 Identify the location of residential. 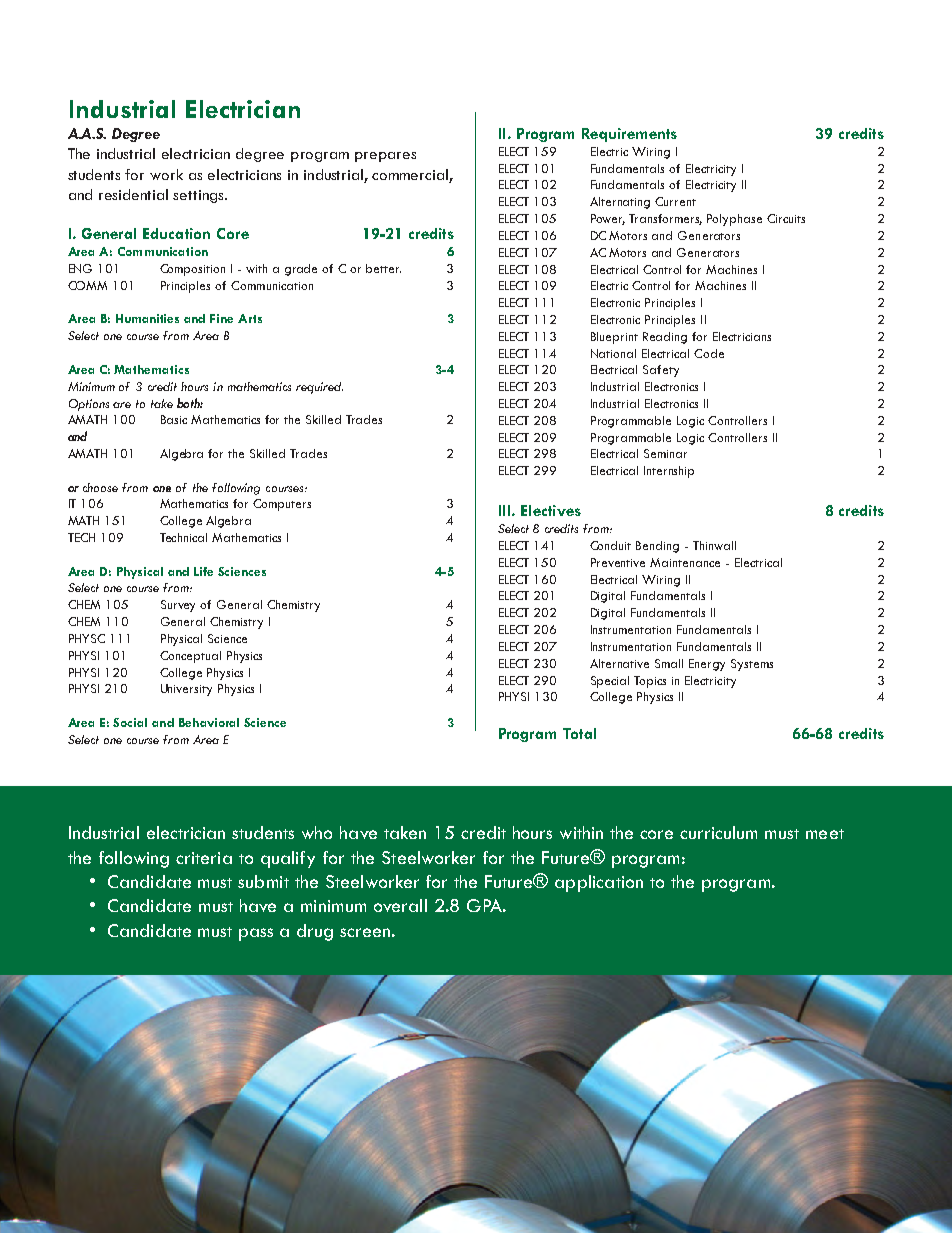
(133, 194).
